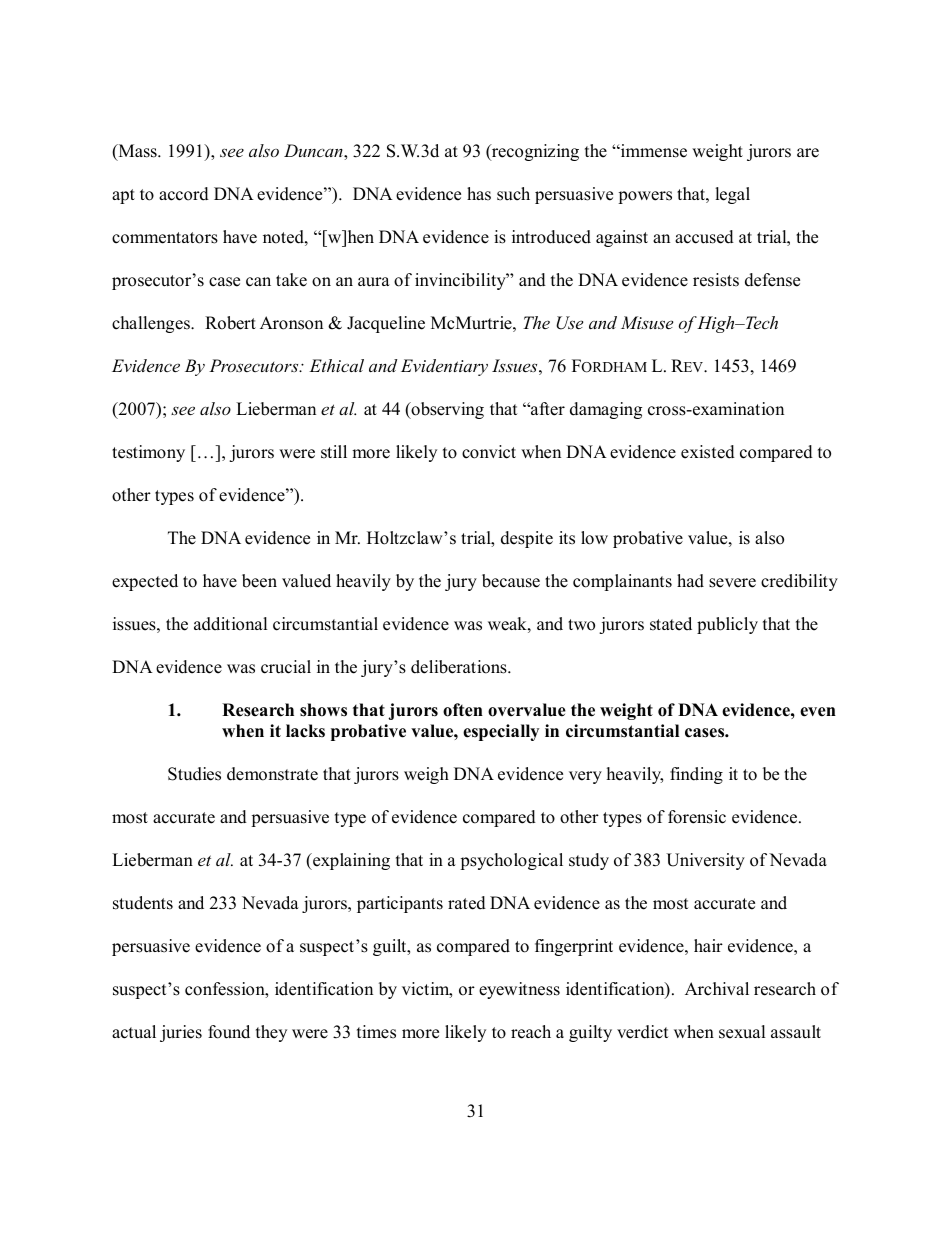 Image resolution: width=952 pixels, height=1233 pixels. Describe the element at coordinates (479, 194) in the image. I see `has` at that location.
